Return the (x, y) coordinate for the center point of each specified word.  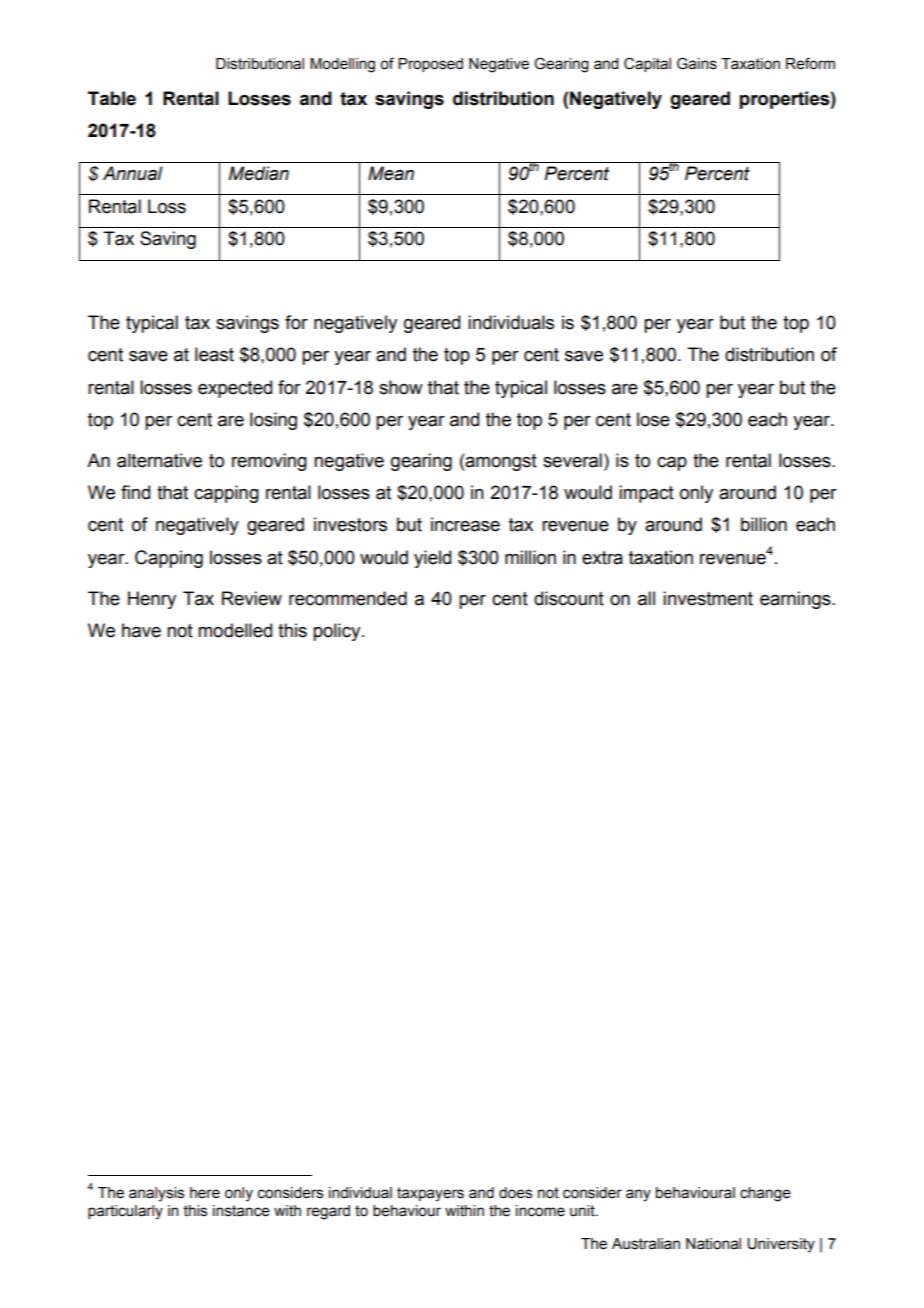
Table (112, 98)
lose (653, 419)
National (713, 1244)
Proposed (430, 65)
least (214, 354)
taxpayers (430, 1194)
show (401, 387)
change (765, 1194)
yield (432, 559)
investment (708, 598)
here (205, 1193)
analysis (156, 1194)
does (515, 1193)
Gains (697, 63)
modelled (235, 630)
